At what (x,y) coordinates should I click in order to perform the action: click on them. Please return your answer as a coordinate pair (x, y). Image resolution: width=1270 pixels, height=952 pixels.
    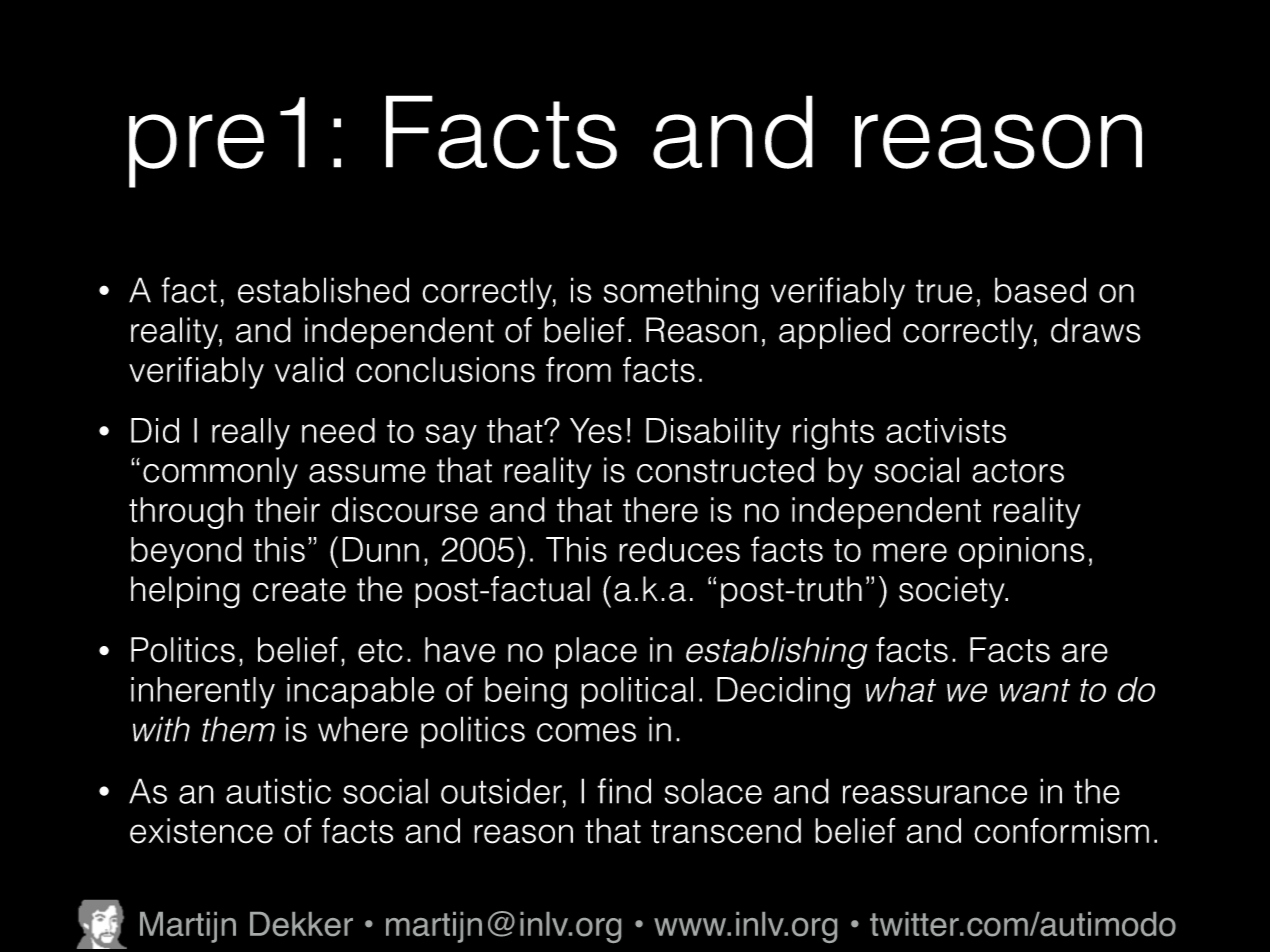
    Looking at the image, I should click on (238, 729).
